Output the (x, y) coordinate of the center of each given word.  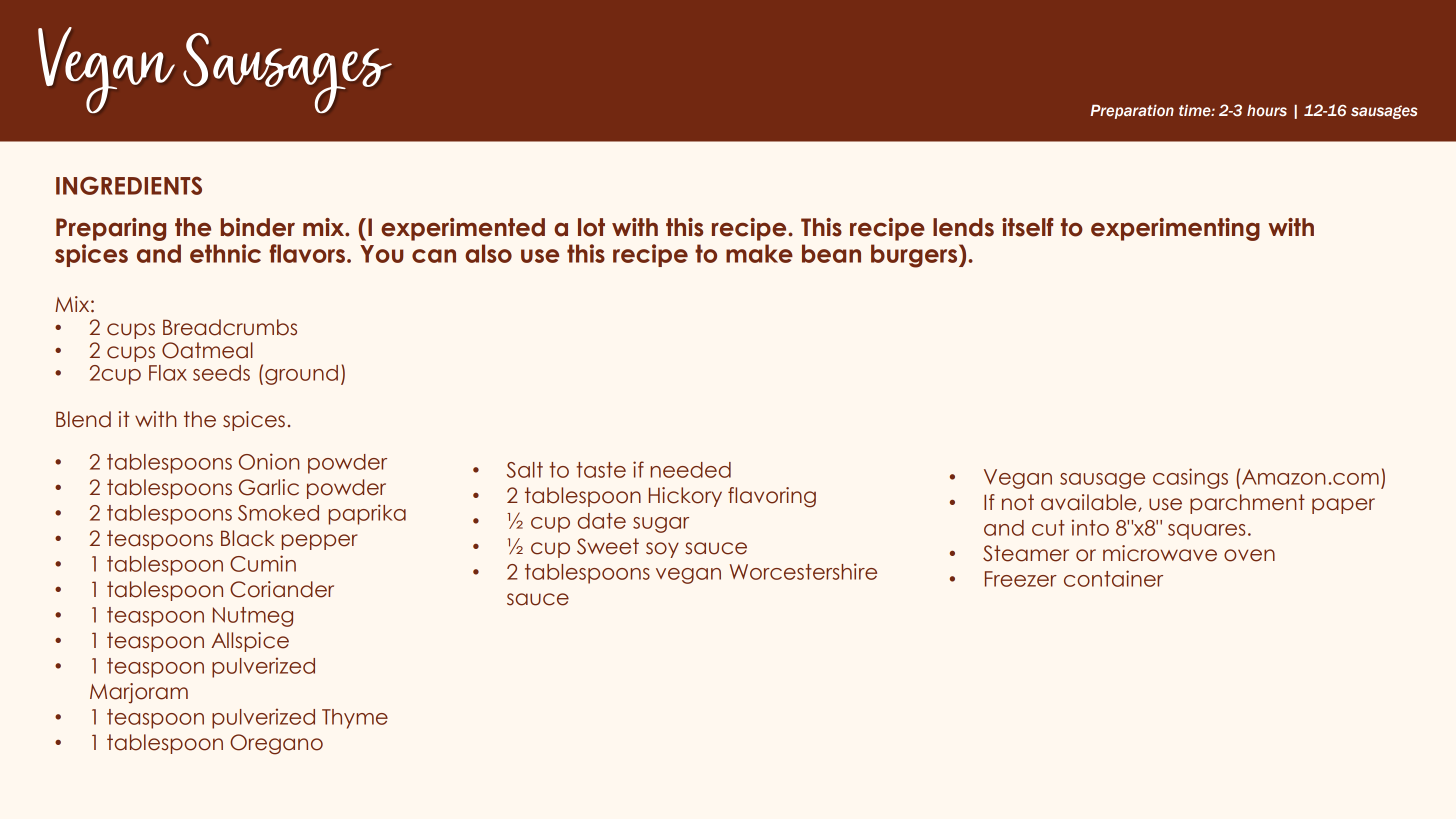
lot (591, 227)
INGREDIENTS (129, 185)
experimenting (1175, 229)
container (1113, 578)
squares (1207, 532)
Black (248, 538)
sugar (661, 525)
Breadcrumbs (230, 327)
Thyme (355, 719)
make (759, 253)
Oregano (276, 744)
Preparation (1132, 111)
